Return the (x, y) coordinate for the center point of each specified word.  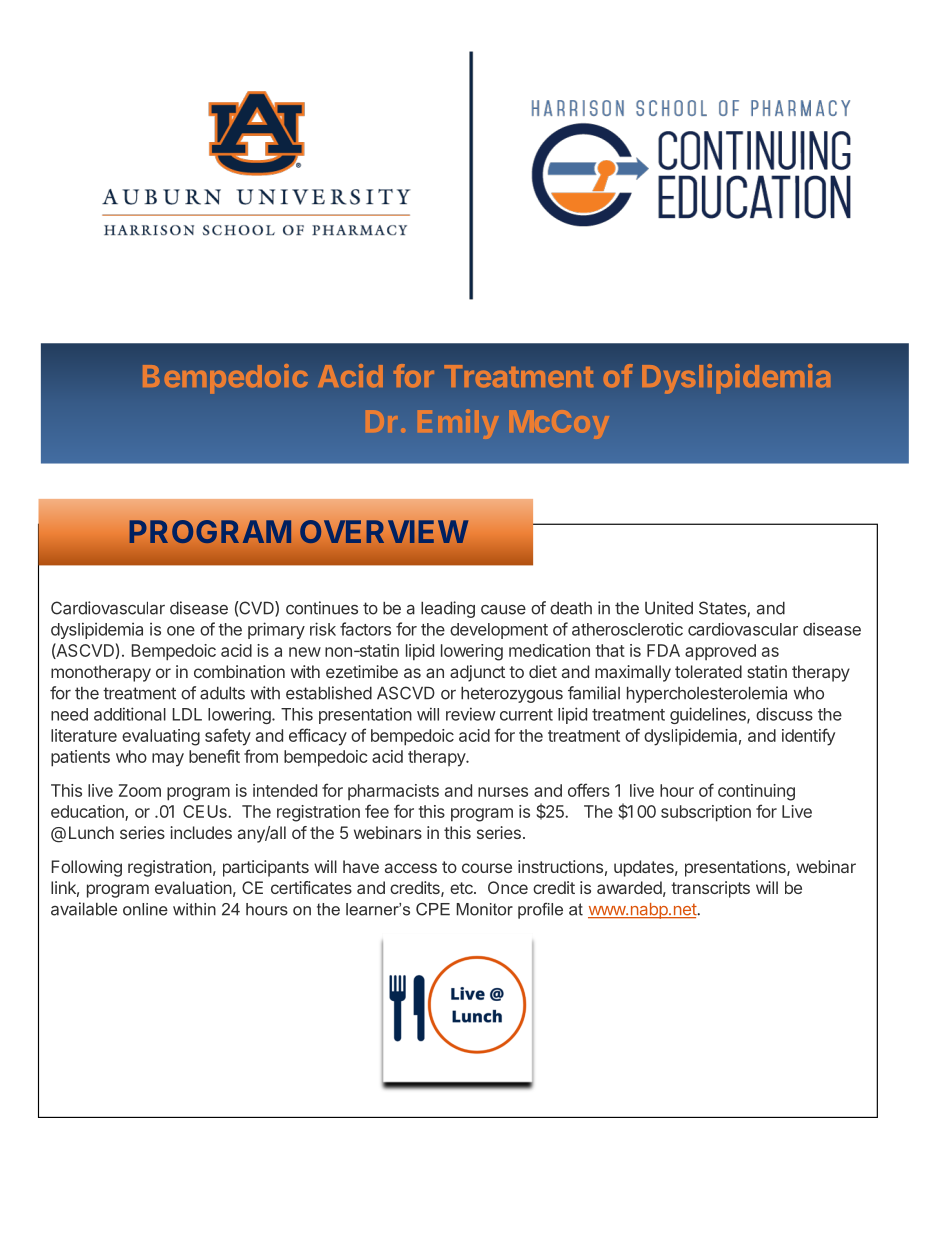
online (145, 909)
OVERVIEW (384, 531)
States (723, 609)
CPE (433, 909)
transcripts (710, 889)
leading (448, 609)
